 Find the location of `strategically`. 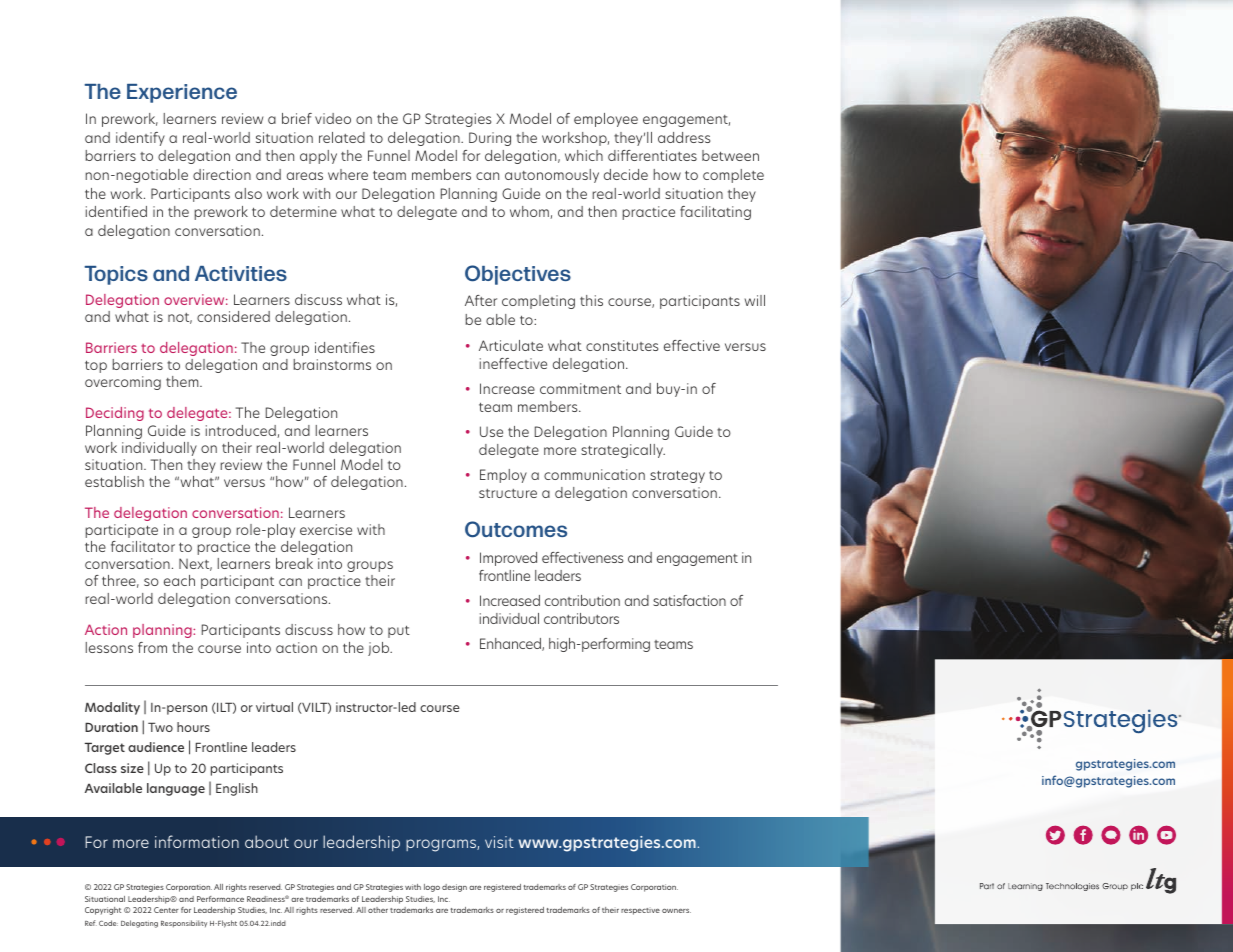

strategically is located at coordinates (623, 451).
